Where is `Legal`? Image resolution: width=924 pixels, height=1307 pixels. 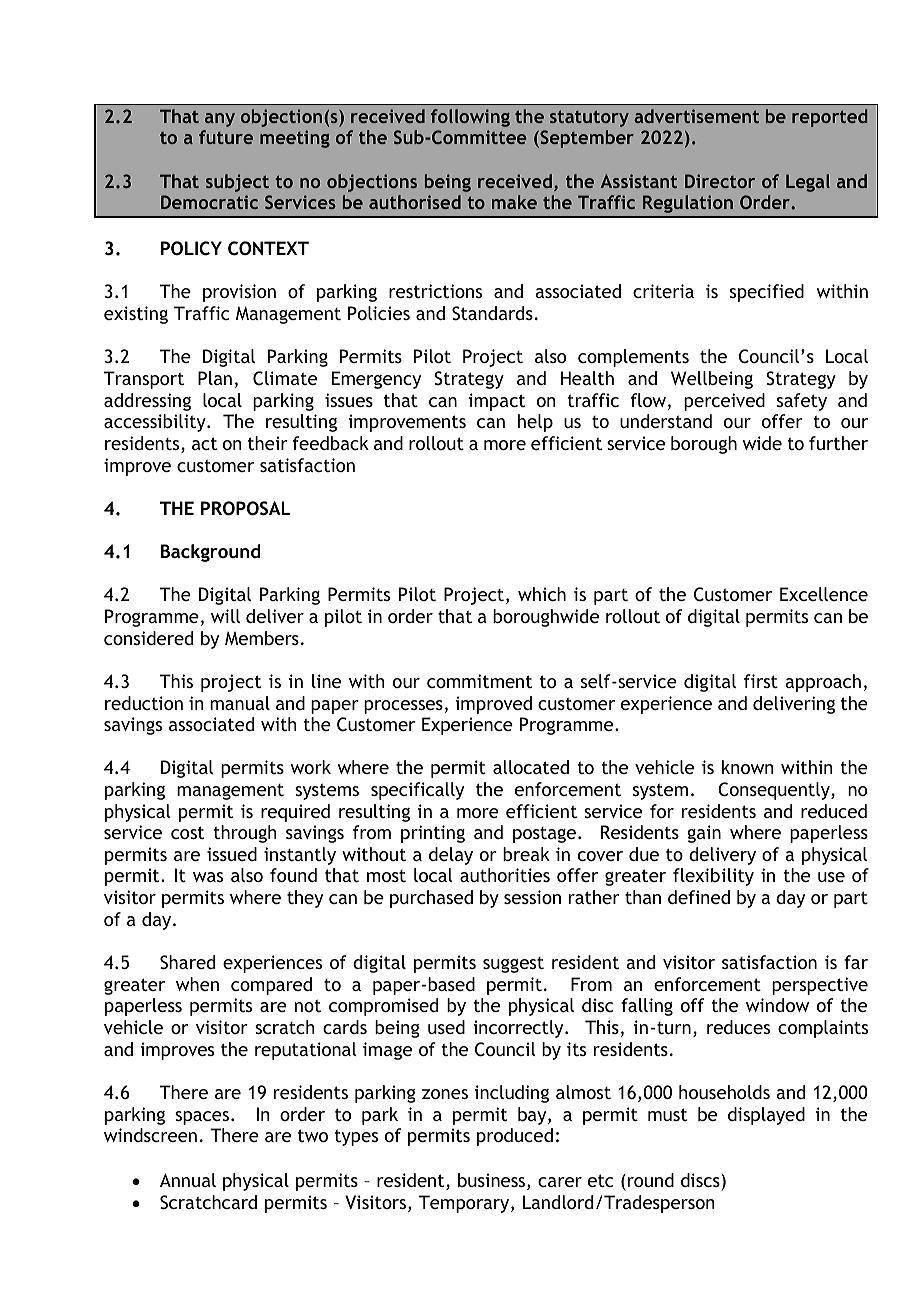
Legal is located at coordinates (808, 183).
